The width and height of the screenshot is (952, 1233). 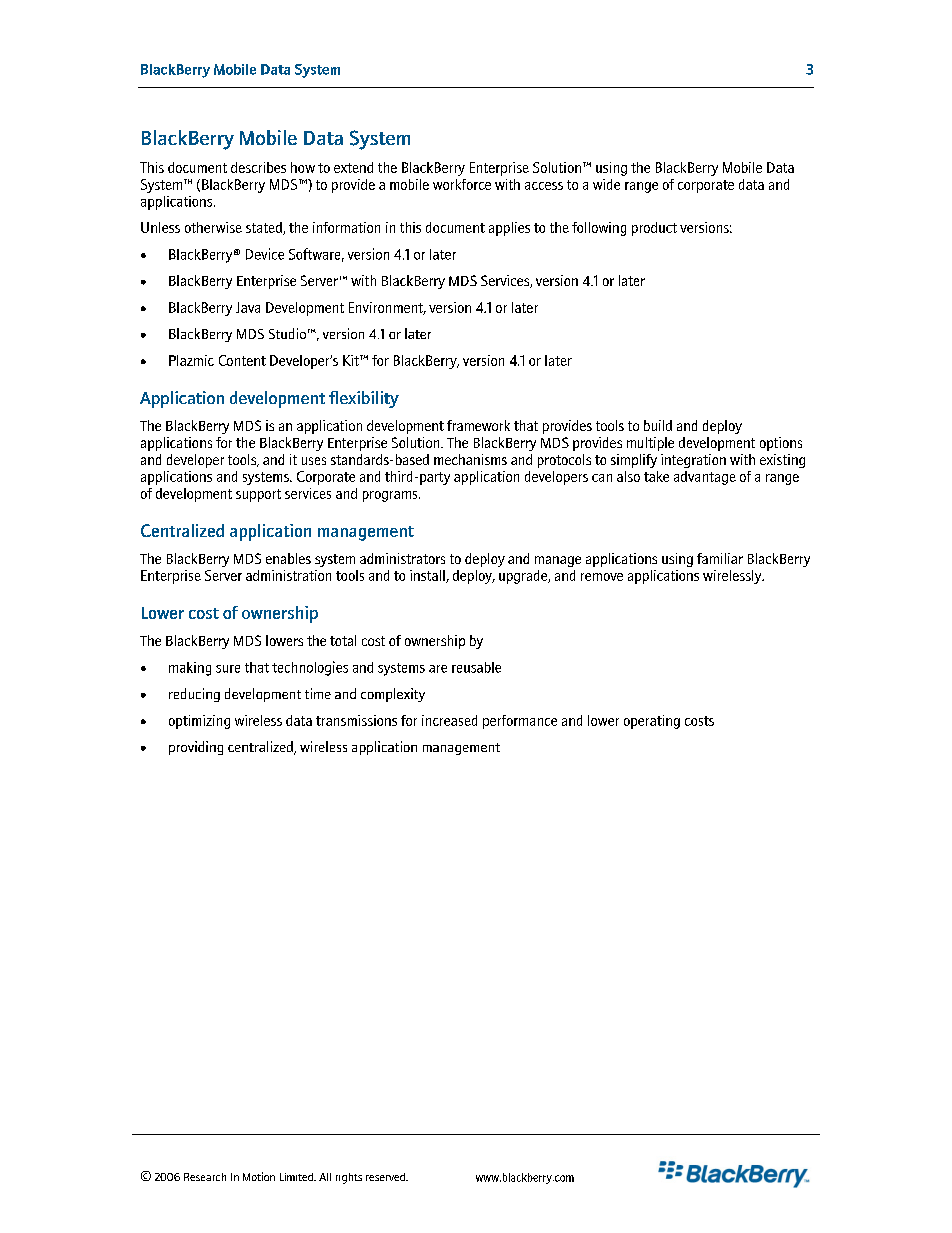 I want to click on operating, so click(x=652, y=722).
